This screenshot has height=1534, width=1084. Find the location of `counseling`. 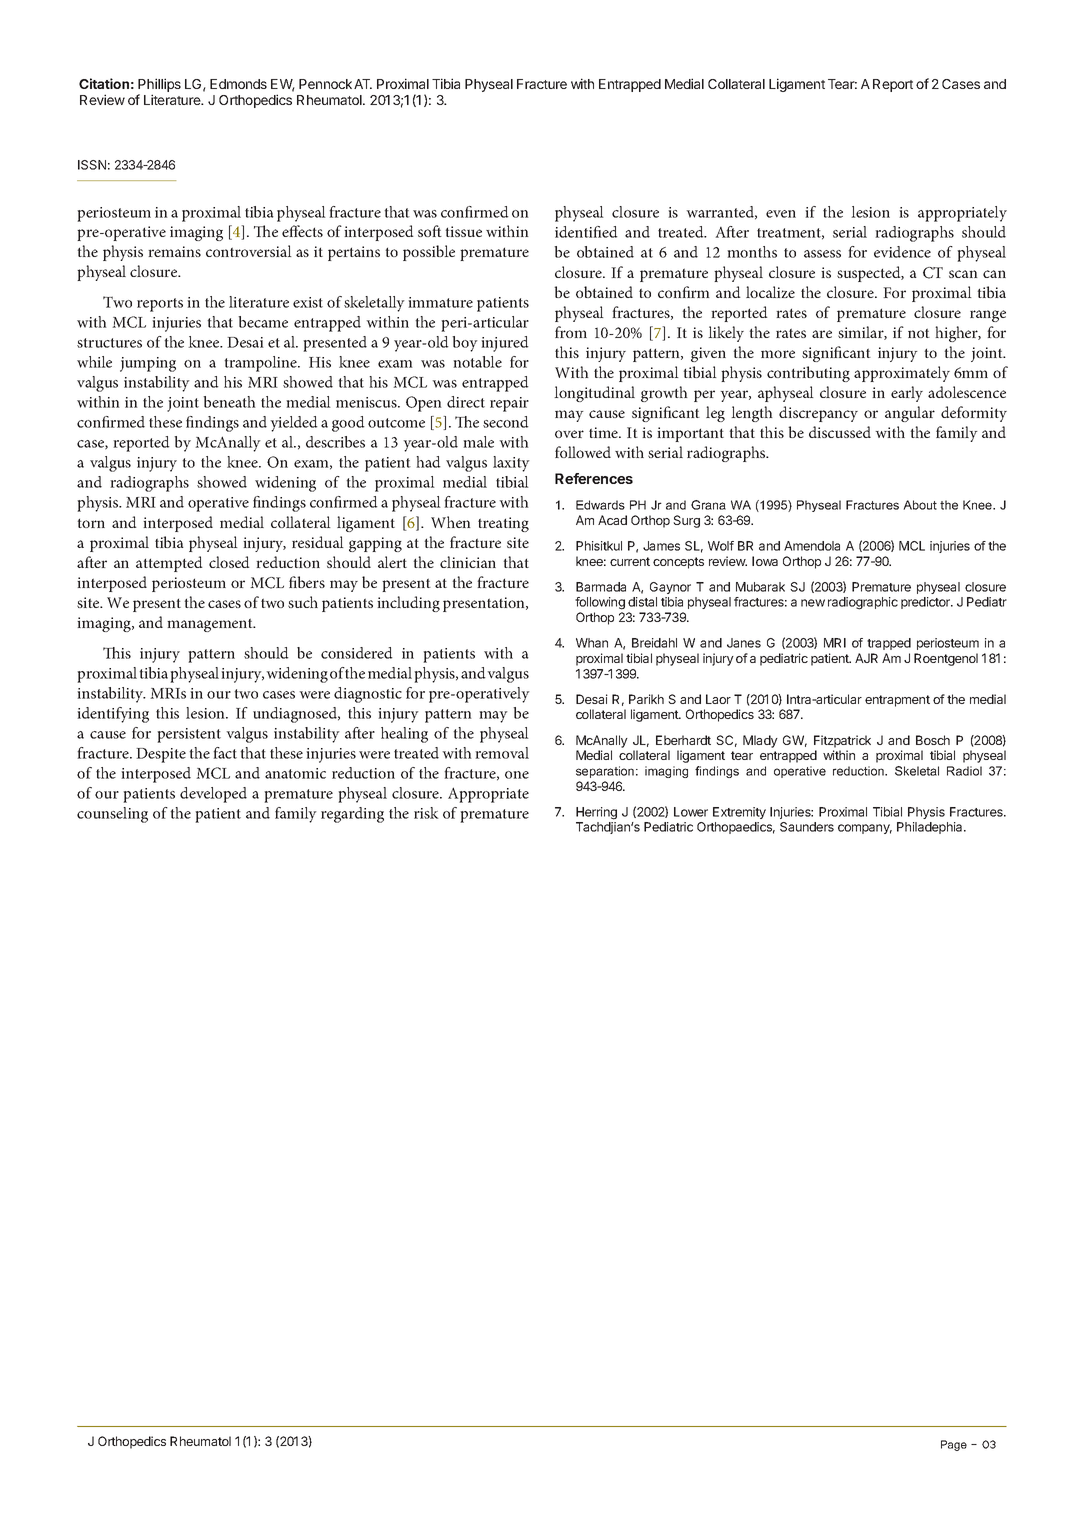

counseling is located at coordinates (112, 815).
